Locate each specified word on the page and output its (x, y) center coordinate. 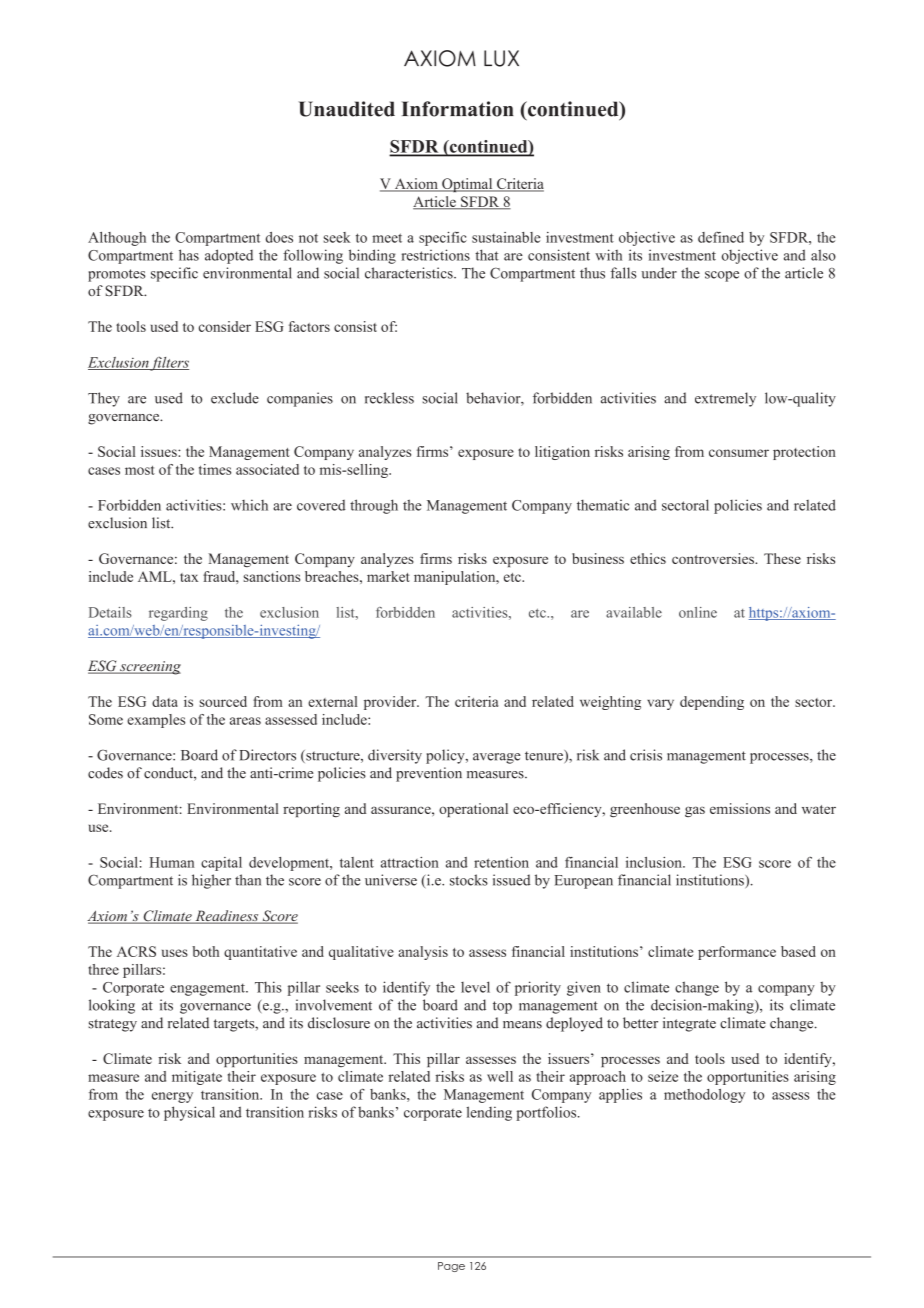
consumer (739, 453)
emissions (740, 808)
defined (721, 237)
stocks (469, 880)
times (215, 469)
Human (171, 862)
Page (451, 1267)
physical (189, 1113)
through (374, 506)
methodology (704, 1096)
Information (458, 109)
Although (117, 239)
